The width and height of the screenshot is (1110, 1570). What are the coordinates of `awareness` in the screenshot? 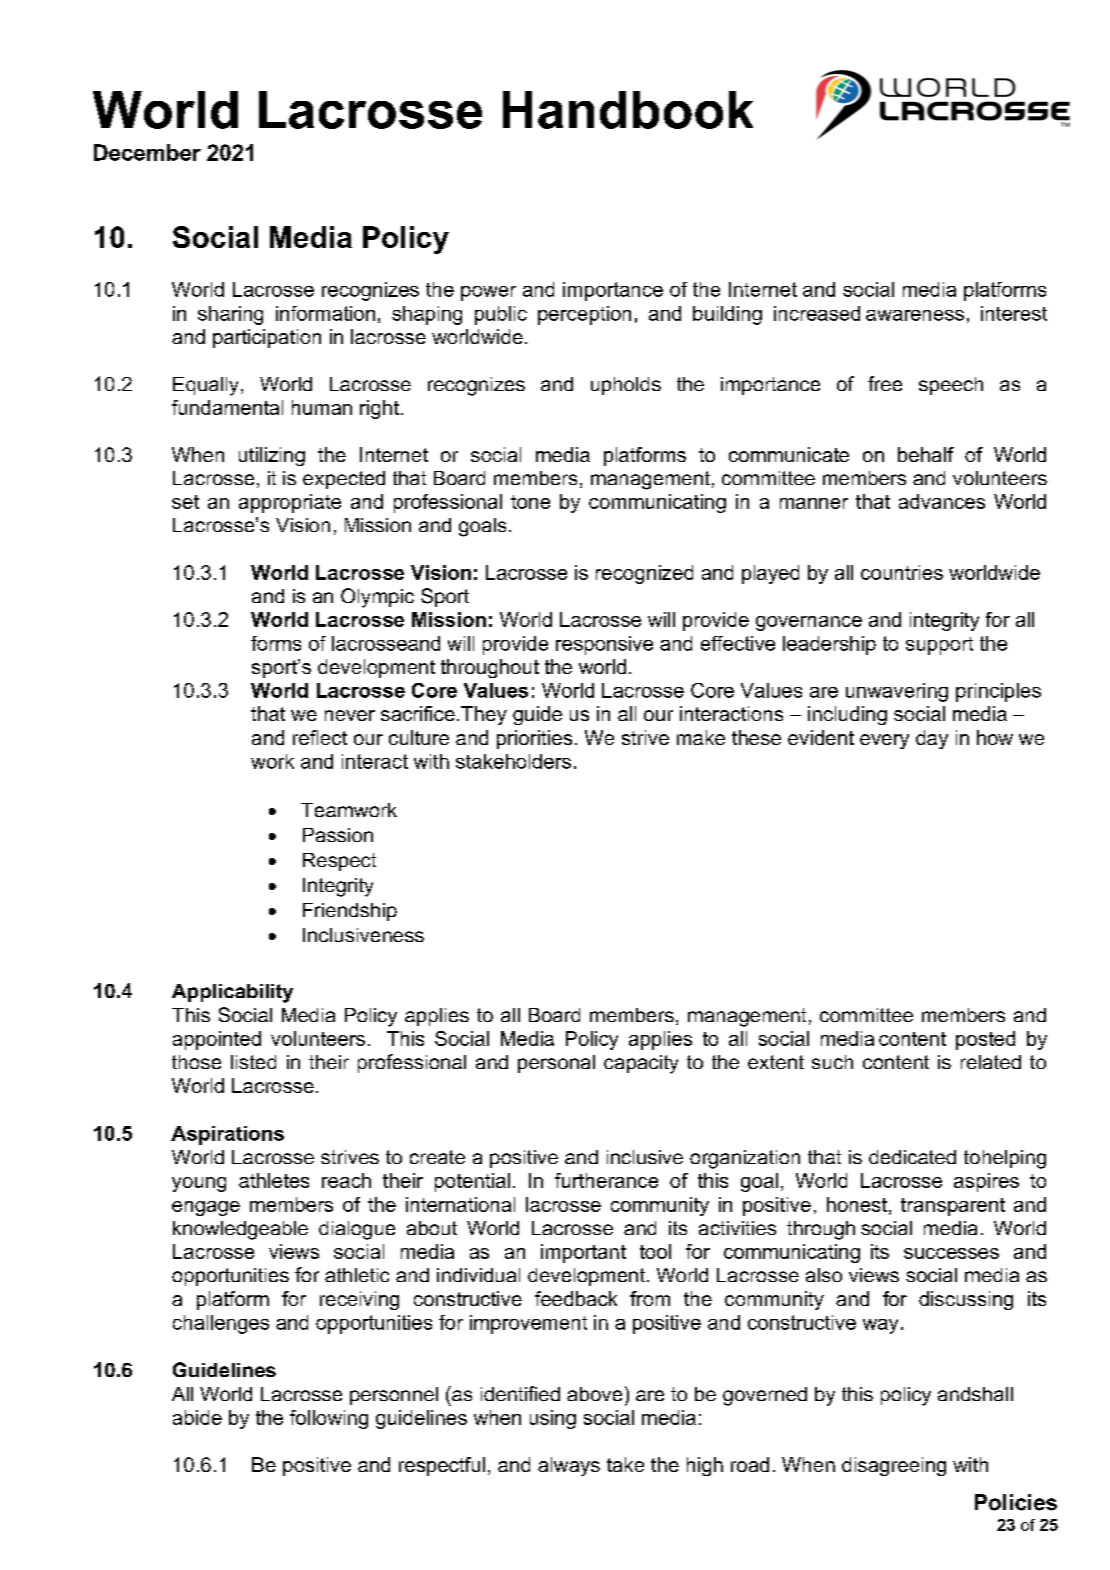 It's located at (915, 315).
